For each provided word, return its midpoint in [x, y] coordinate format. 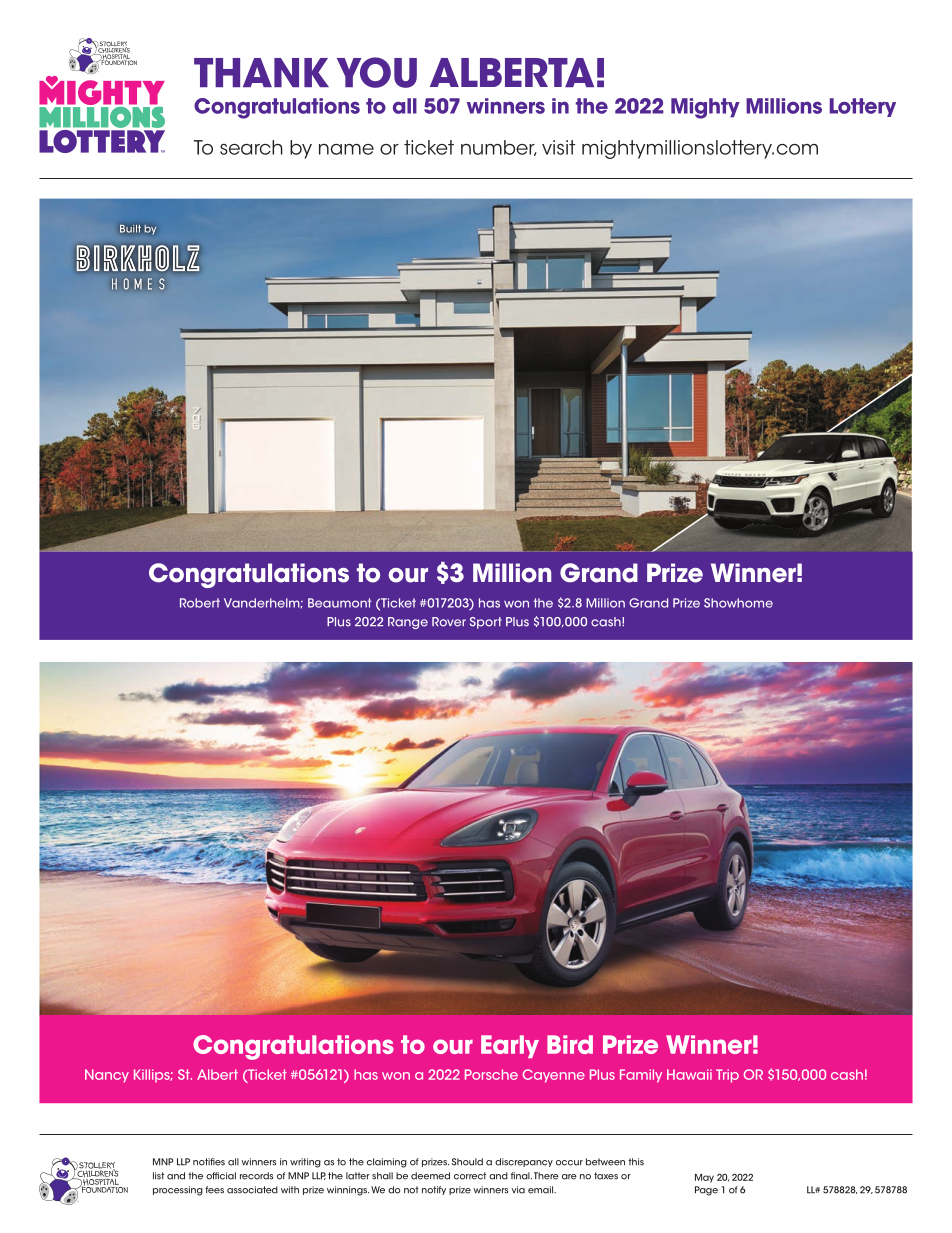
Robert [200, 603]
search [251, 147]
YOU [377, 72]
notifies [209, 1162]
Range [408, 623]
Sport [486, 623]
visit [558, 147]
